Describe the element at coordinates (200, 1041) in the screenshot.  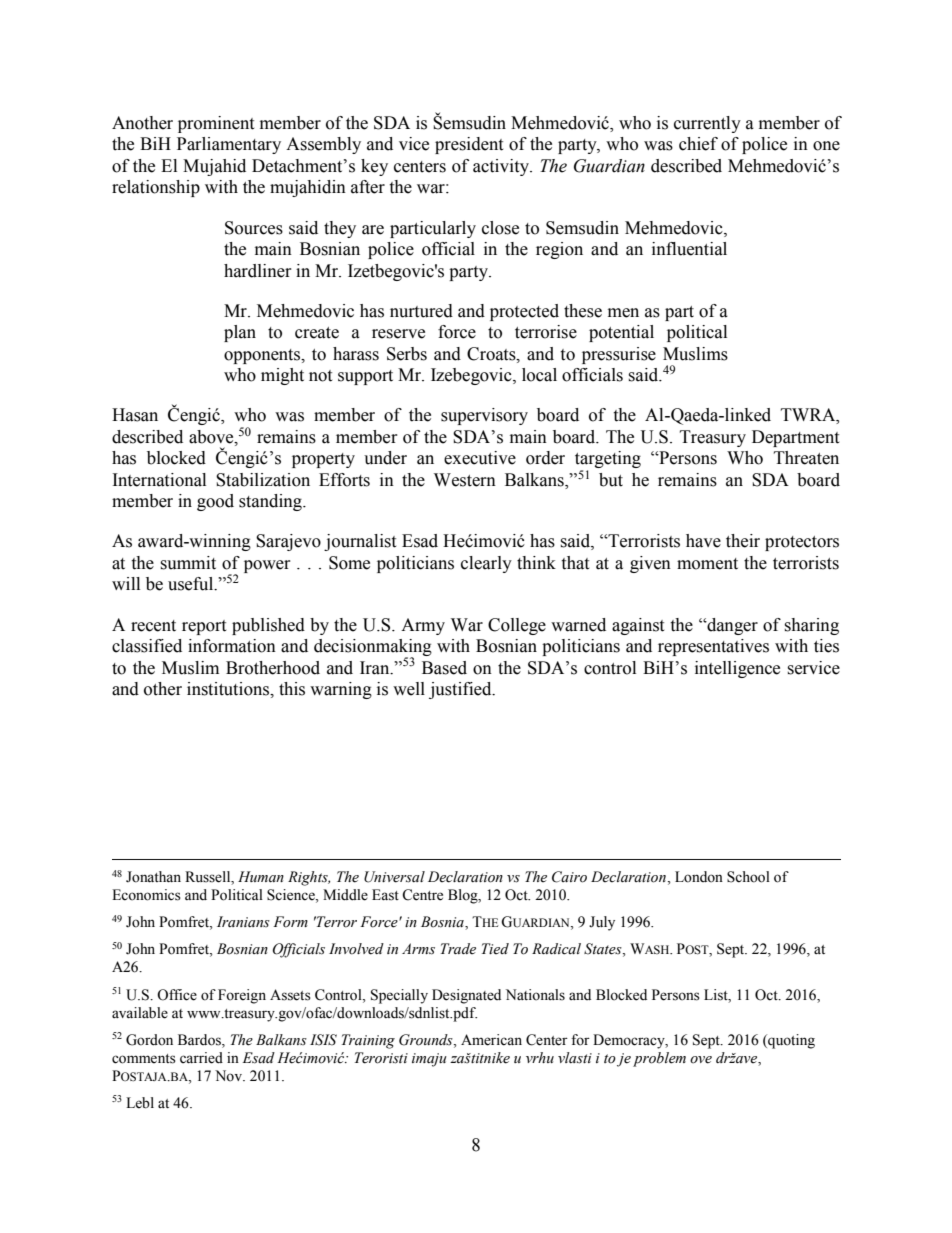
I see `Bardos` at that location.
